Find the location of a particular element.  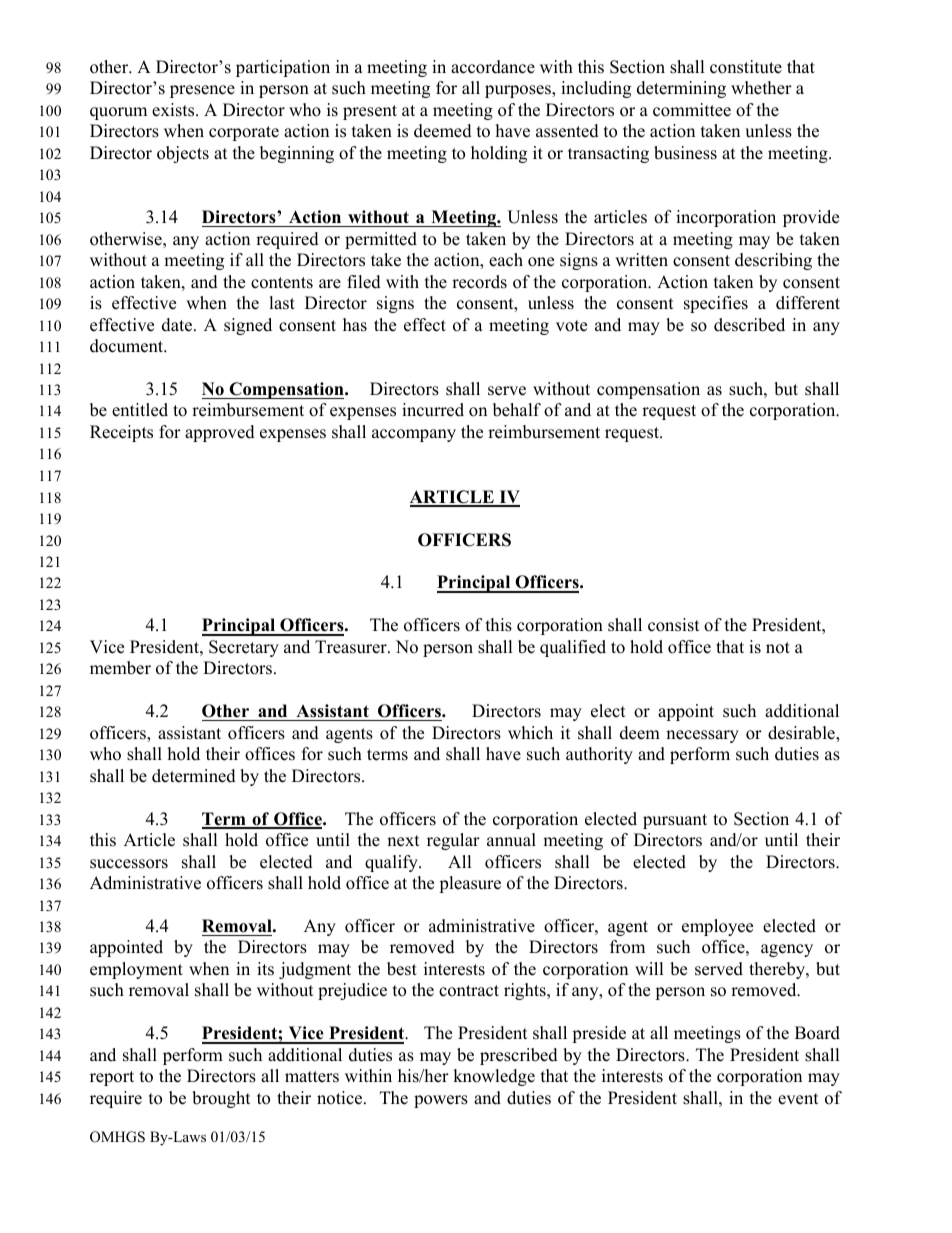

member is located at coordinates (120, 668).
